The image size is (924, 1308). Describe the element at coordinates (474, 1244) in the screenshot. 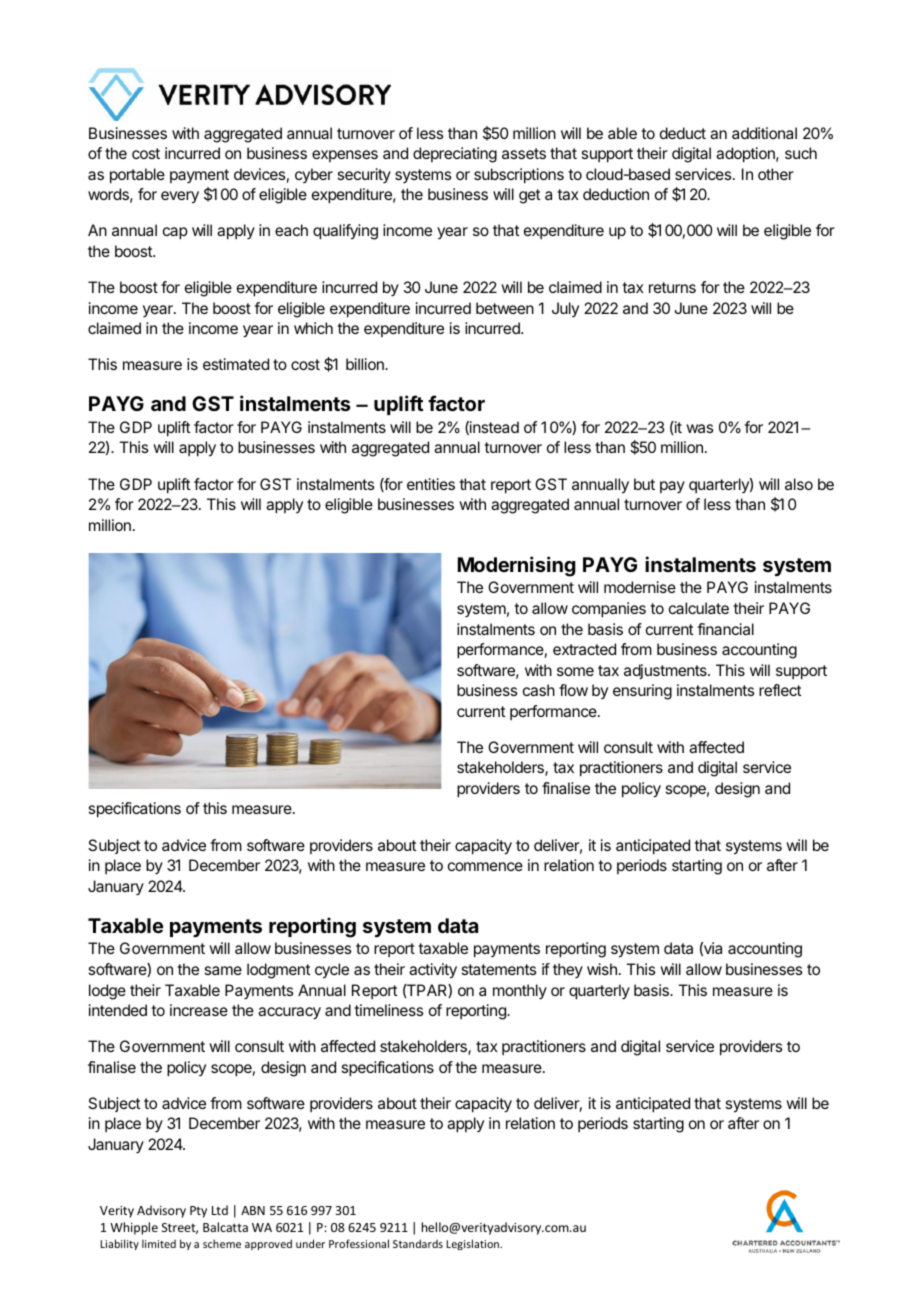

I see `Legislation` at that location.
